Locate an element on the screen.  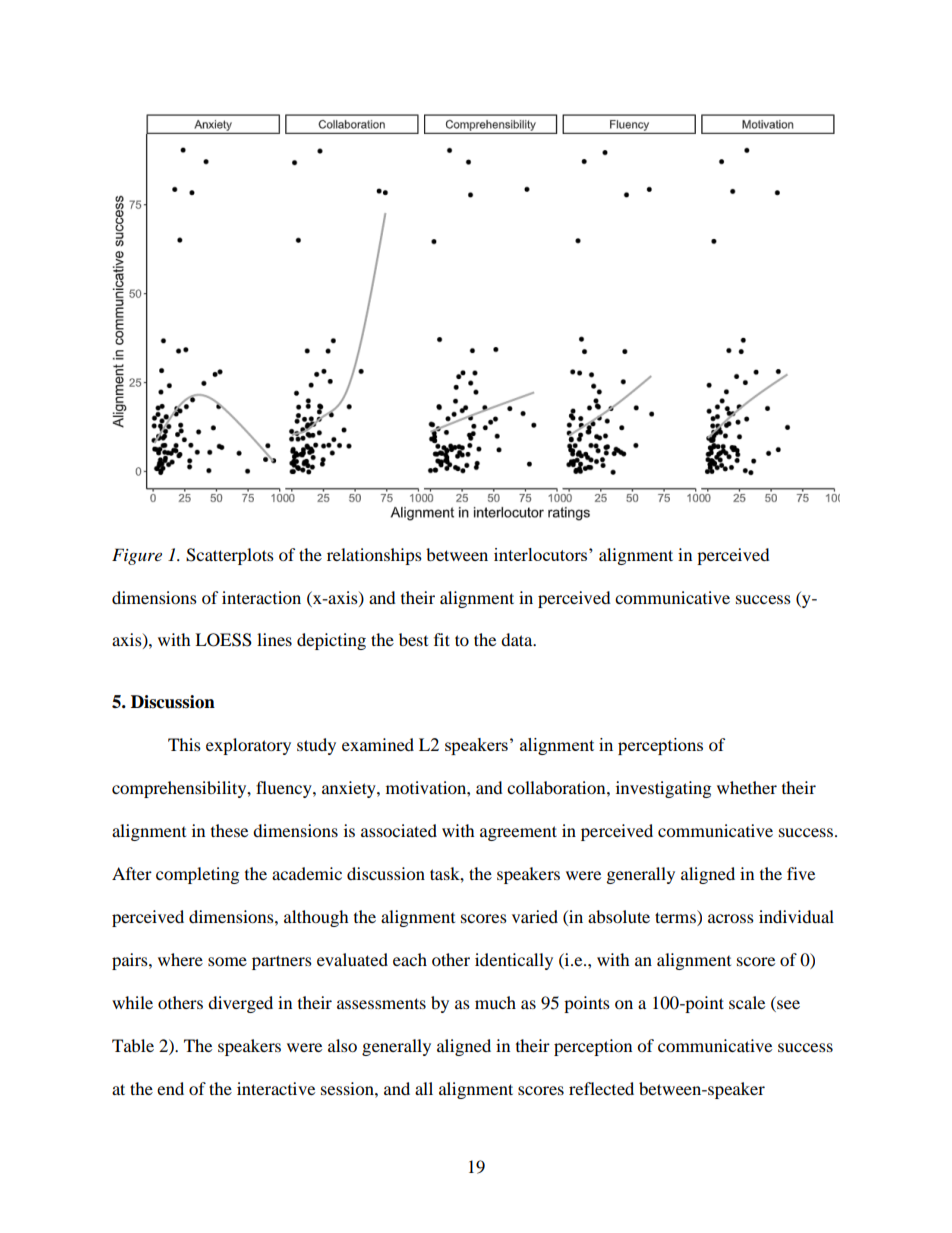
agreement is located at coordinates (518, 833).
